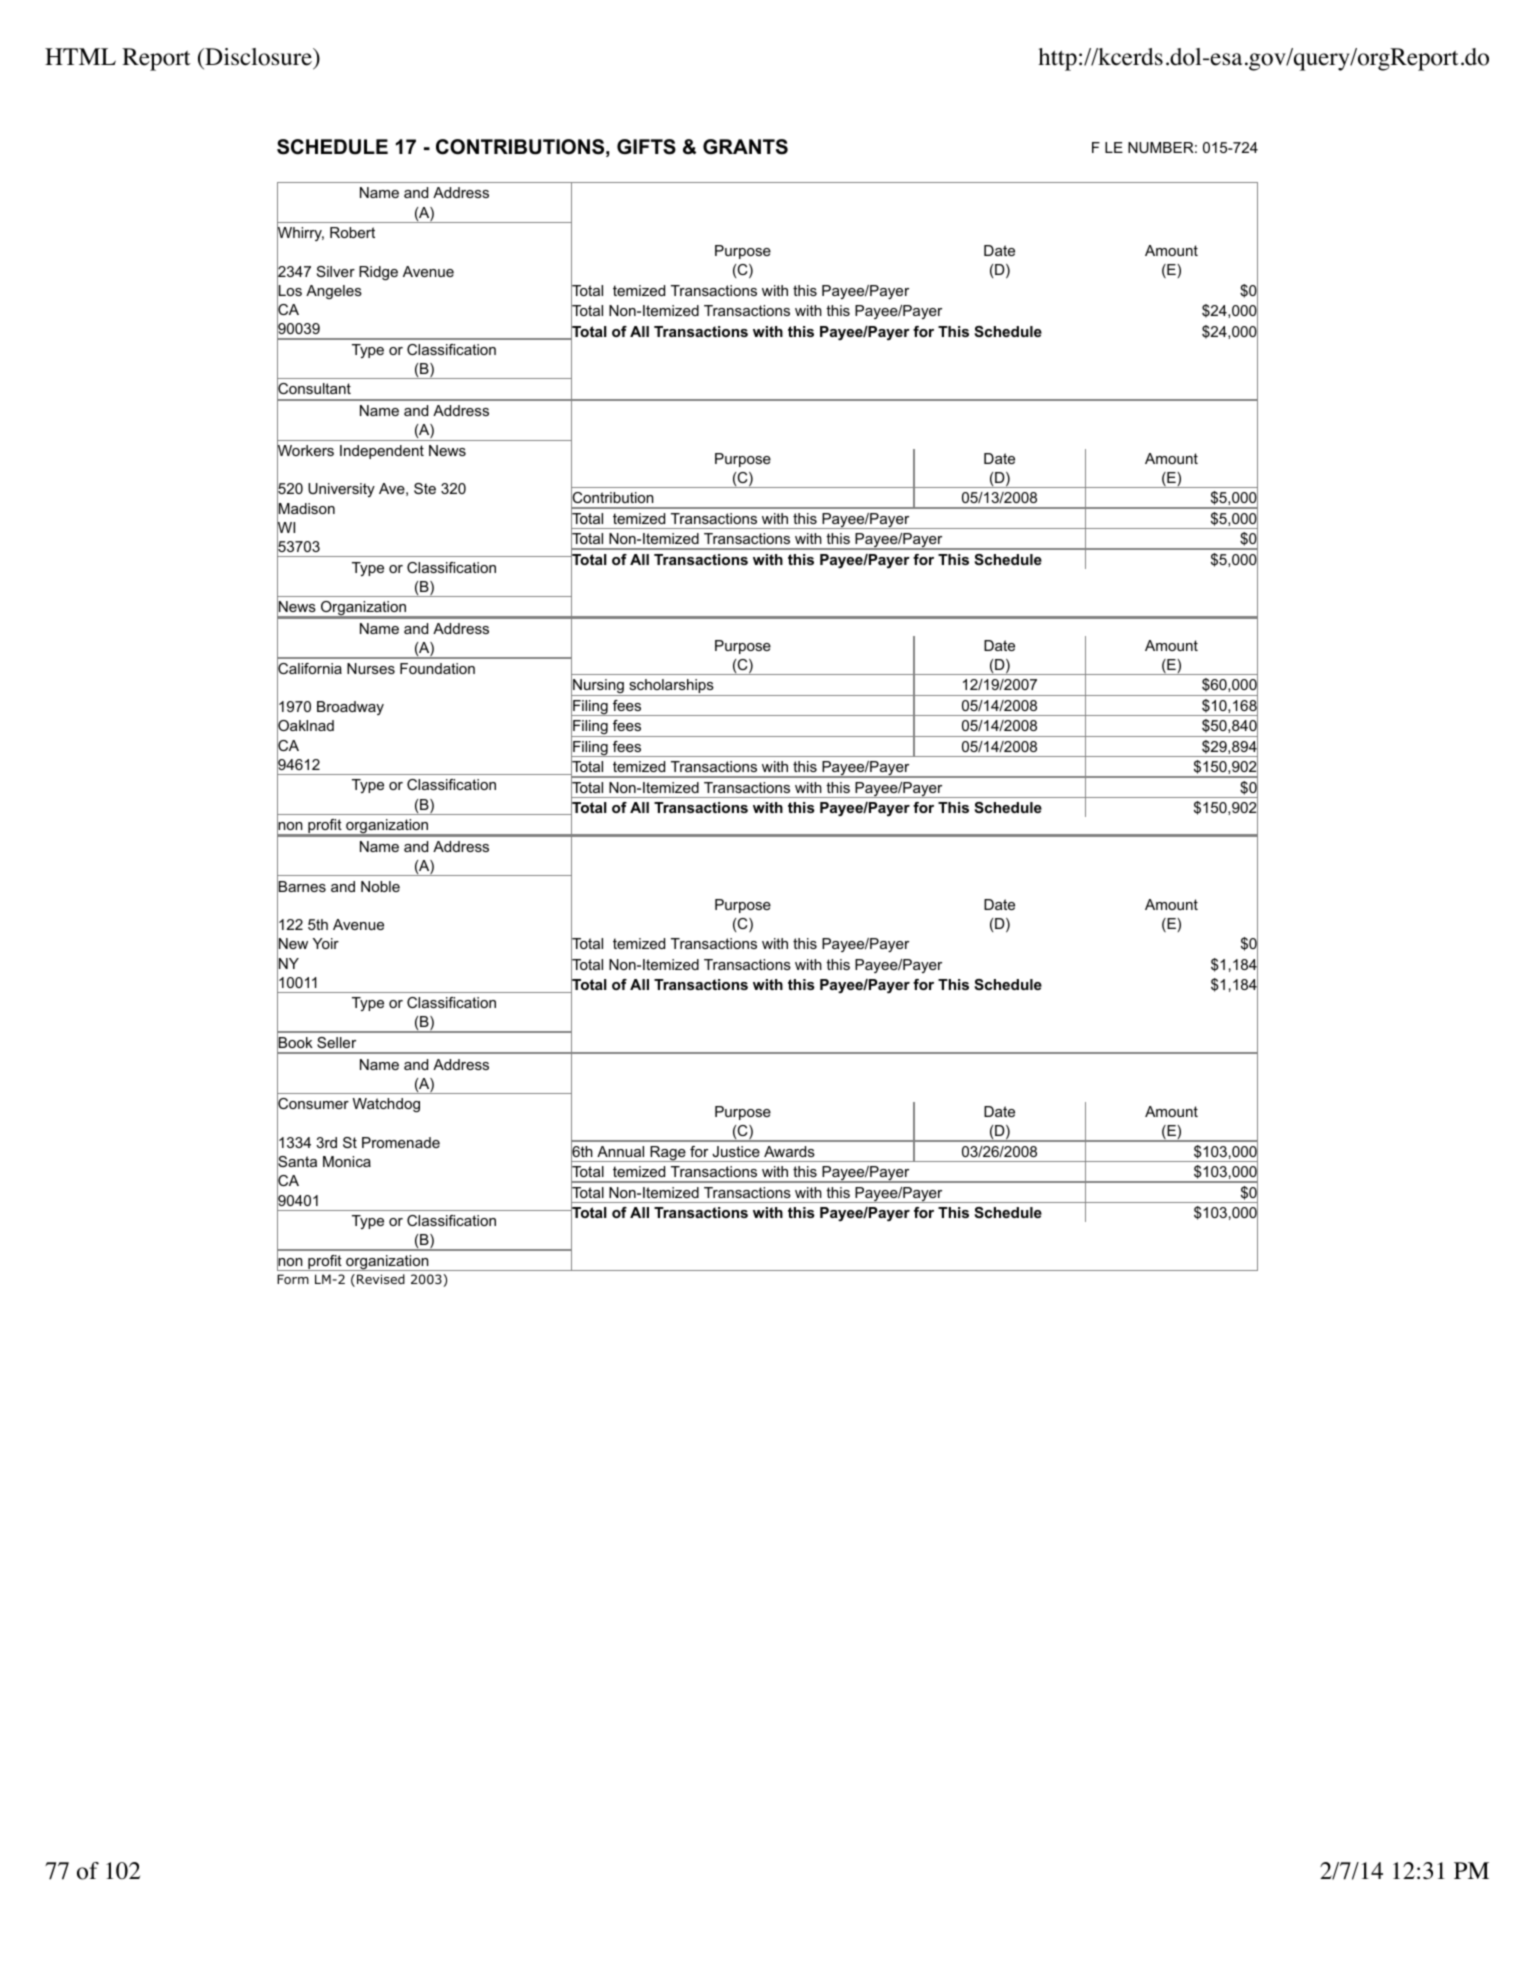 The height and width of the document is (1987, 1535). Describe the element at coordinates (336, 1042) in the document. I see `Seller` at that location.
